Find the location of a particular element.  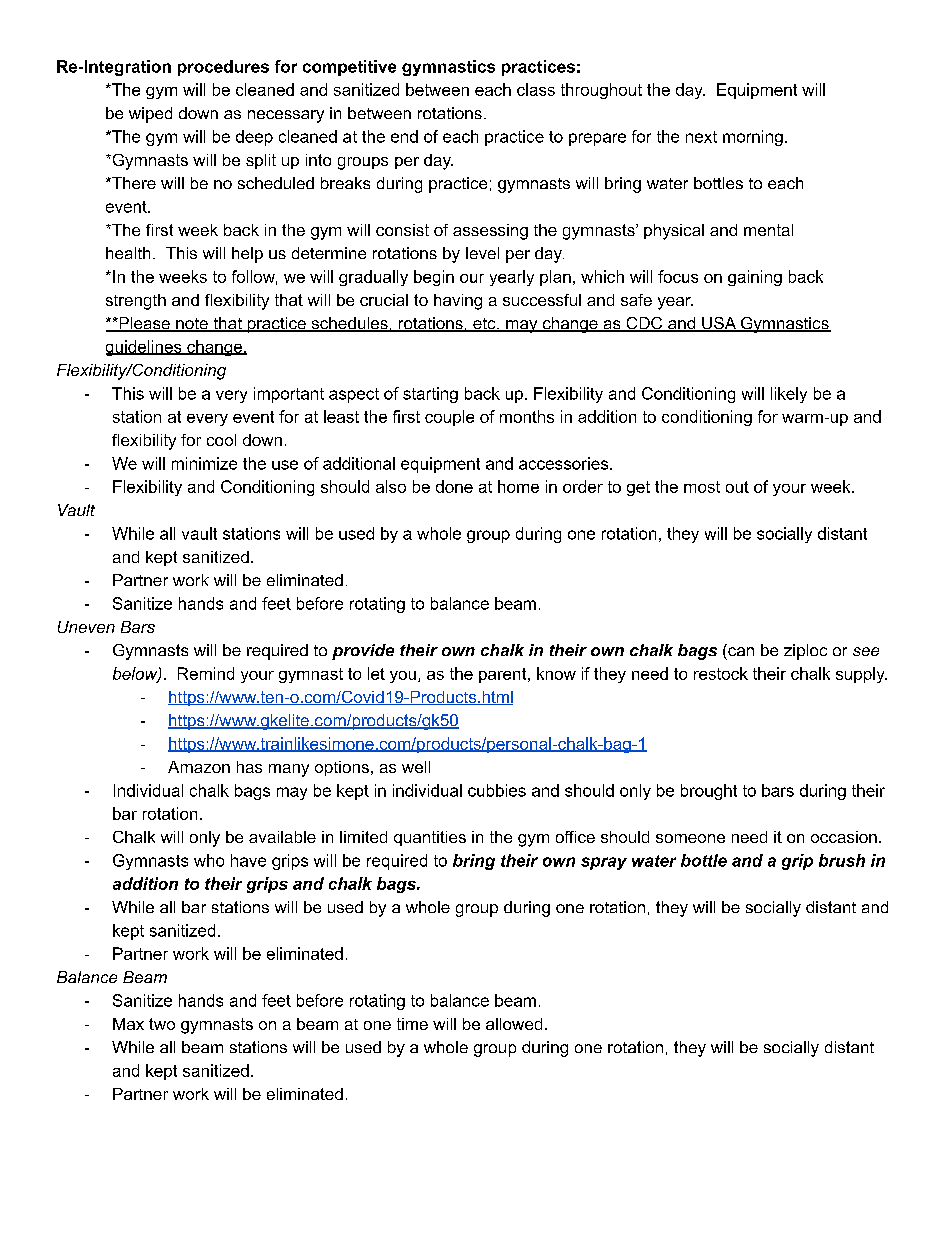

cool is located at coordinates (221, 440).
